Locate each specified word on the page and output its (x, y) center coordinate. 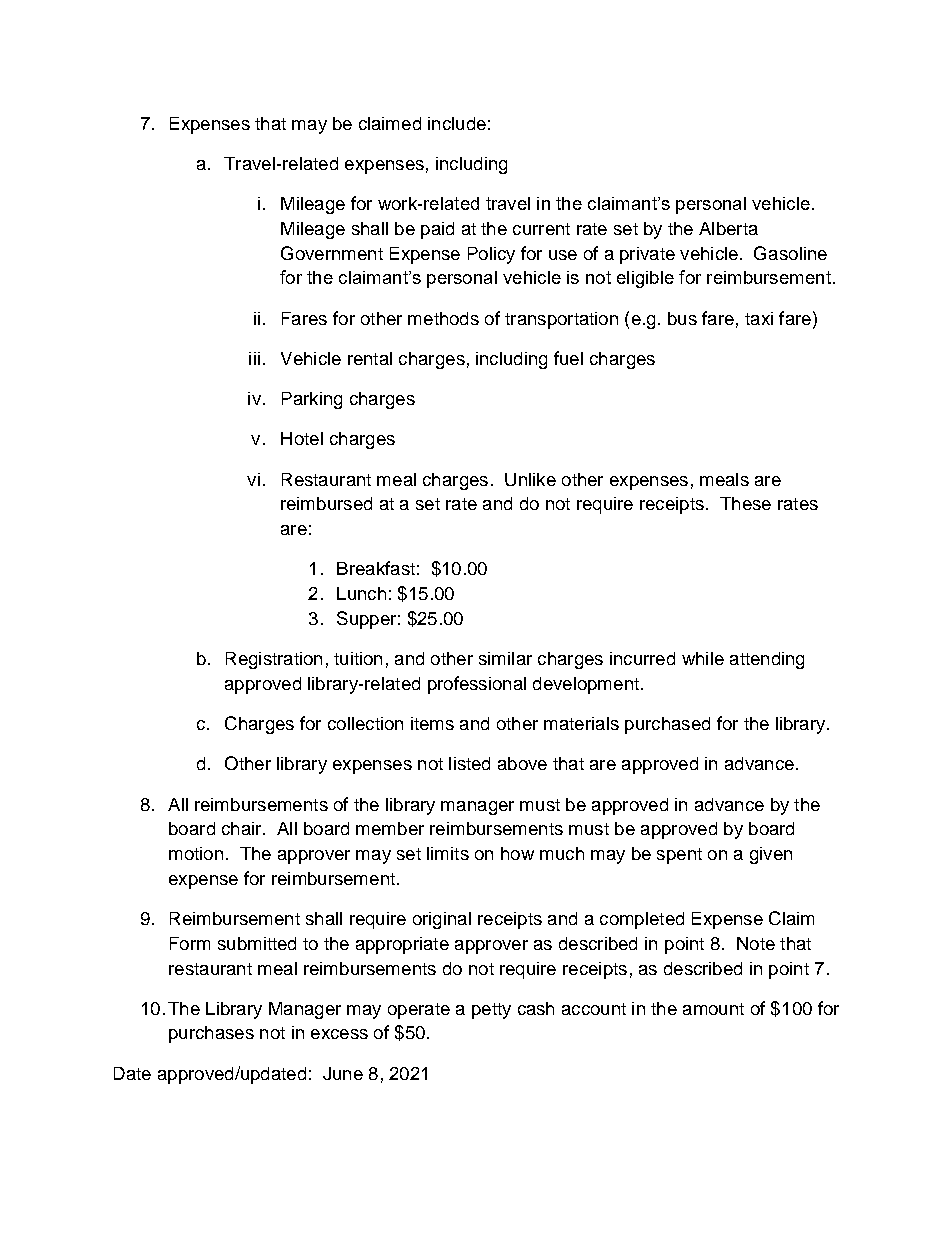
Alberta (728, 228)
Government (332, 253)
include (457, 123)
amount (713, 1009)
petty (491, 1011)
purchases (211, 1034)
